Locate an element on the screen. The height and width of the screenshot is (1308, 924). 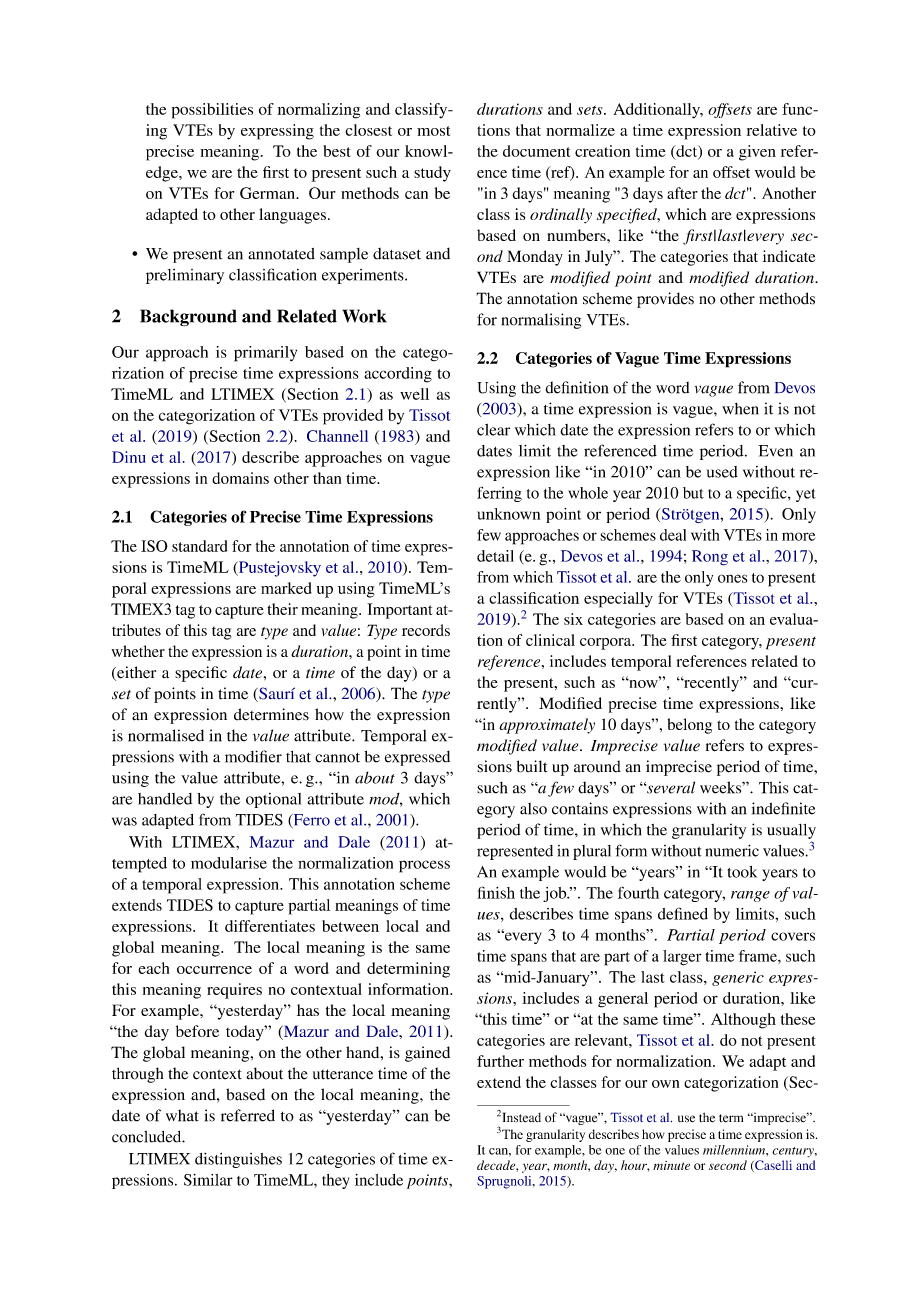
distinguishes is located at coordinates (238, 1160).
